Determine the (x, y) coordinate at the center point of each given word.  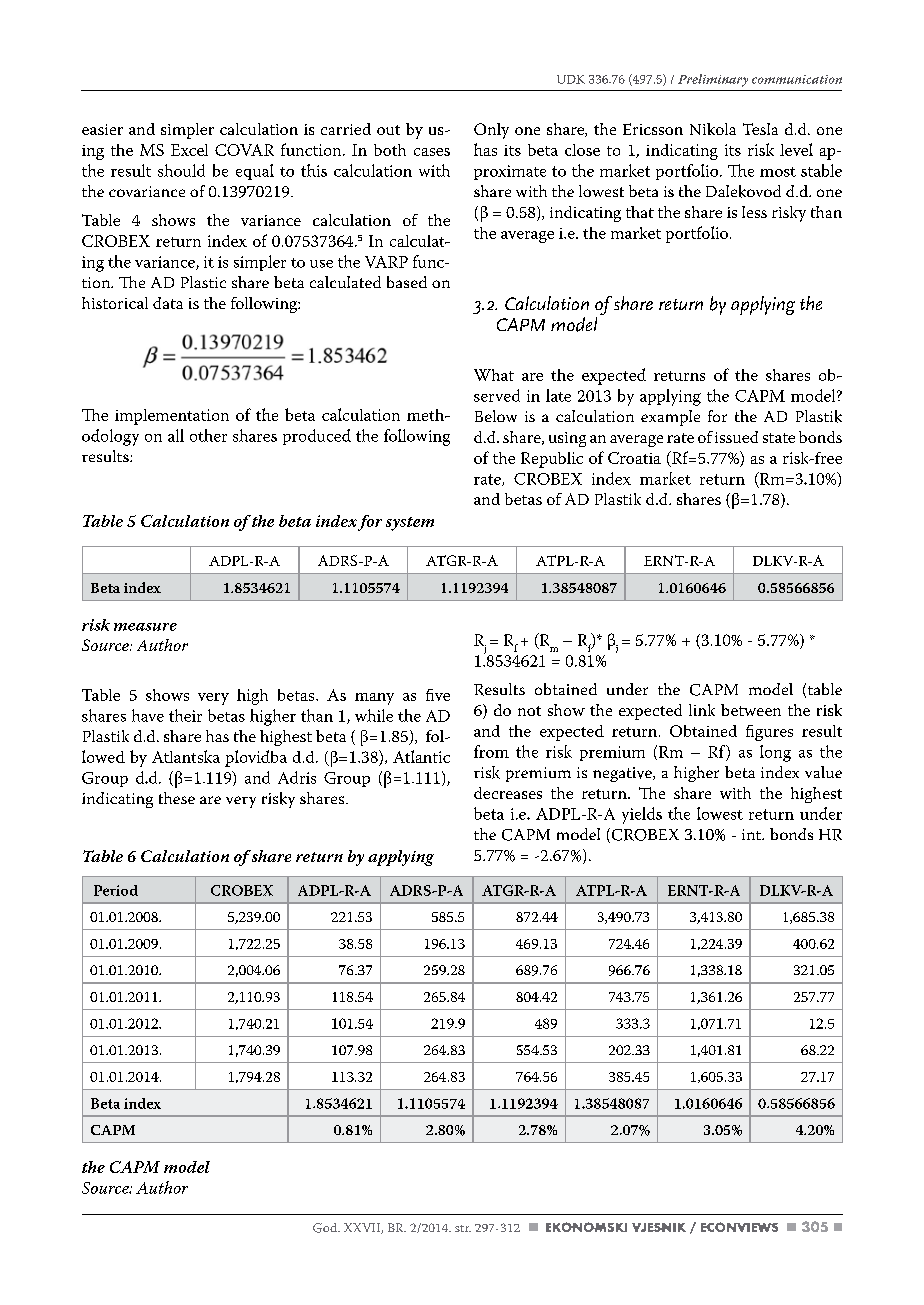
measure (145, 627)
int (752, 834)
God (326, 1228)
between (751, 710)
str (463, 1228)
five (438, 695)
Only (491, 131)
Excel (189, 150)
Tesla (760, 129)
